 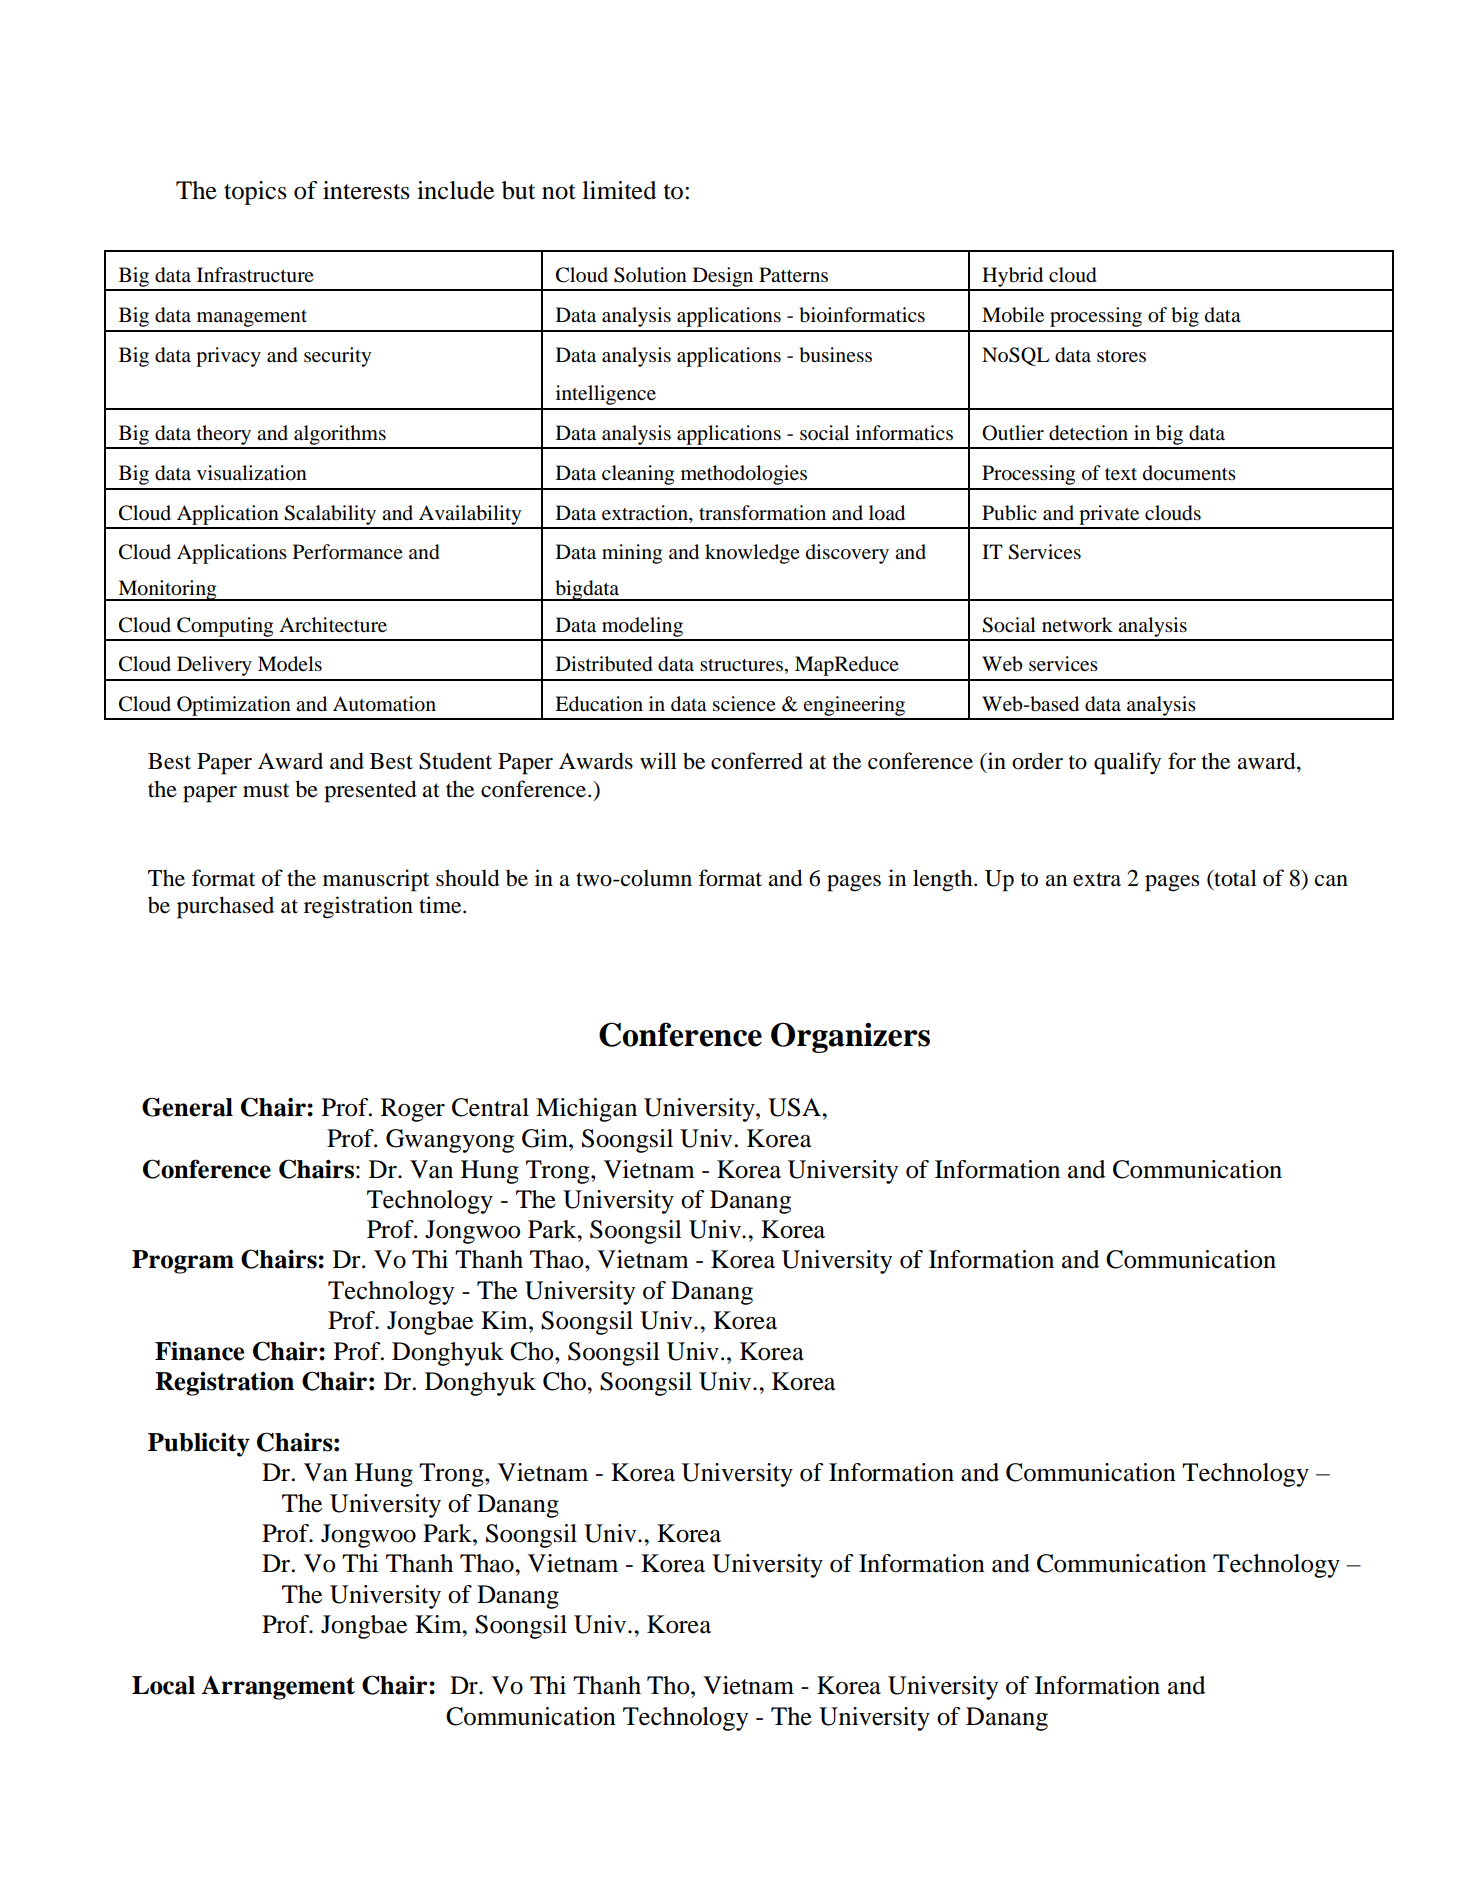 I want to click on Local, so click(x=163, y=1685).
